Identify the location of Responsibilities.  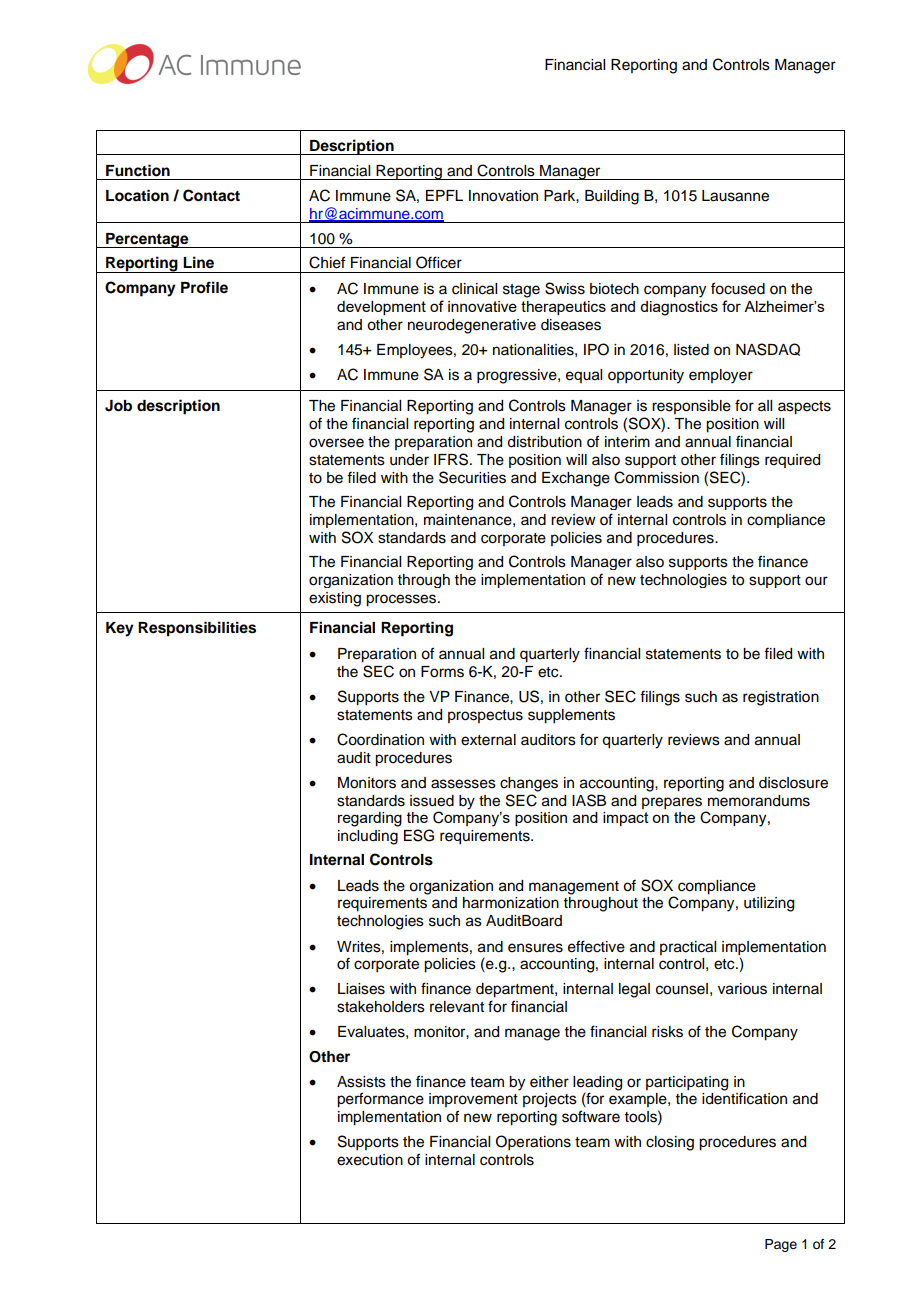
(197, 629).
